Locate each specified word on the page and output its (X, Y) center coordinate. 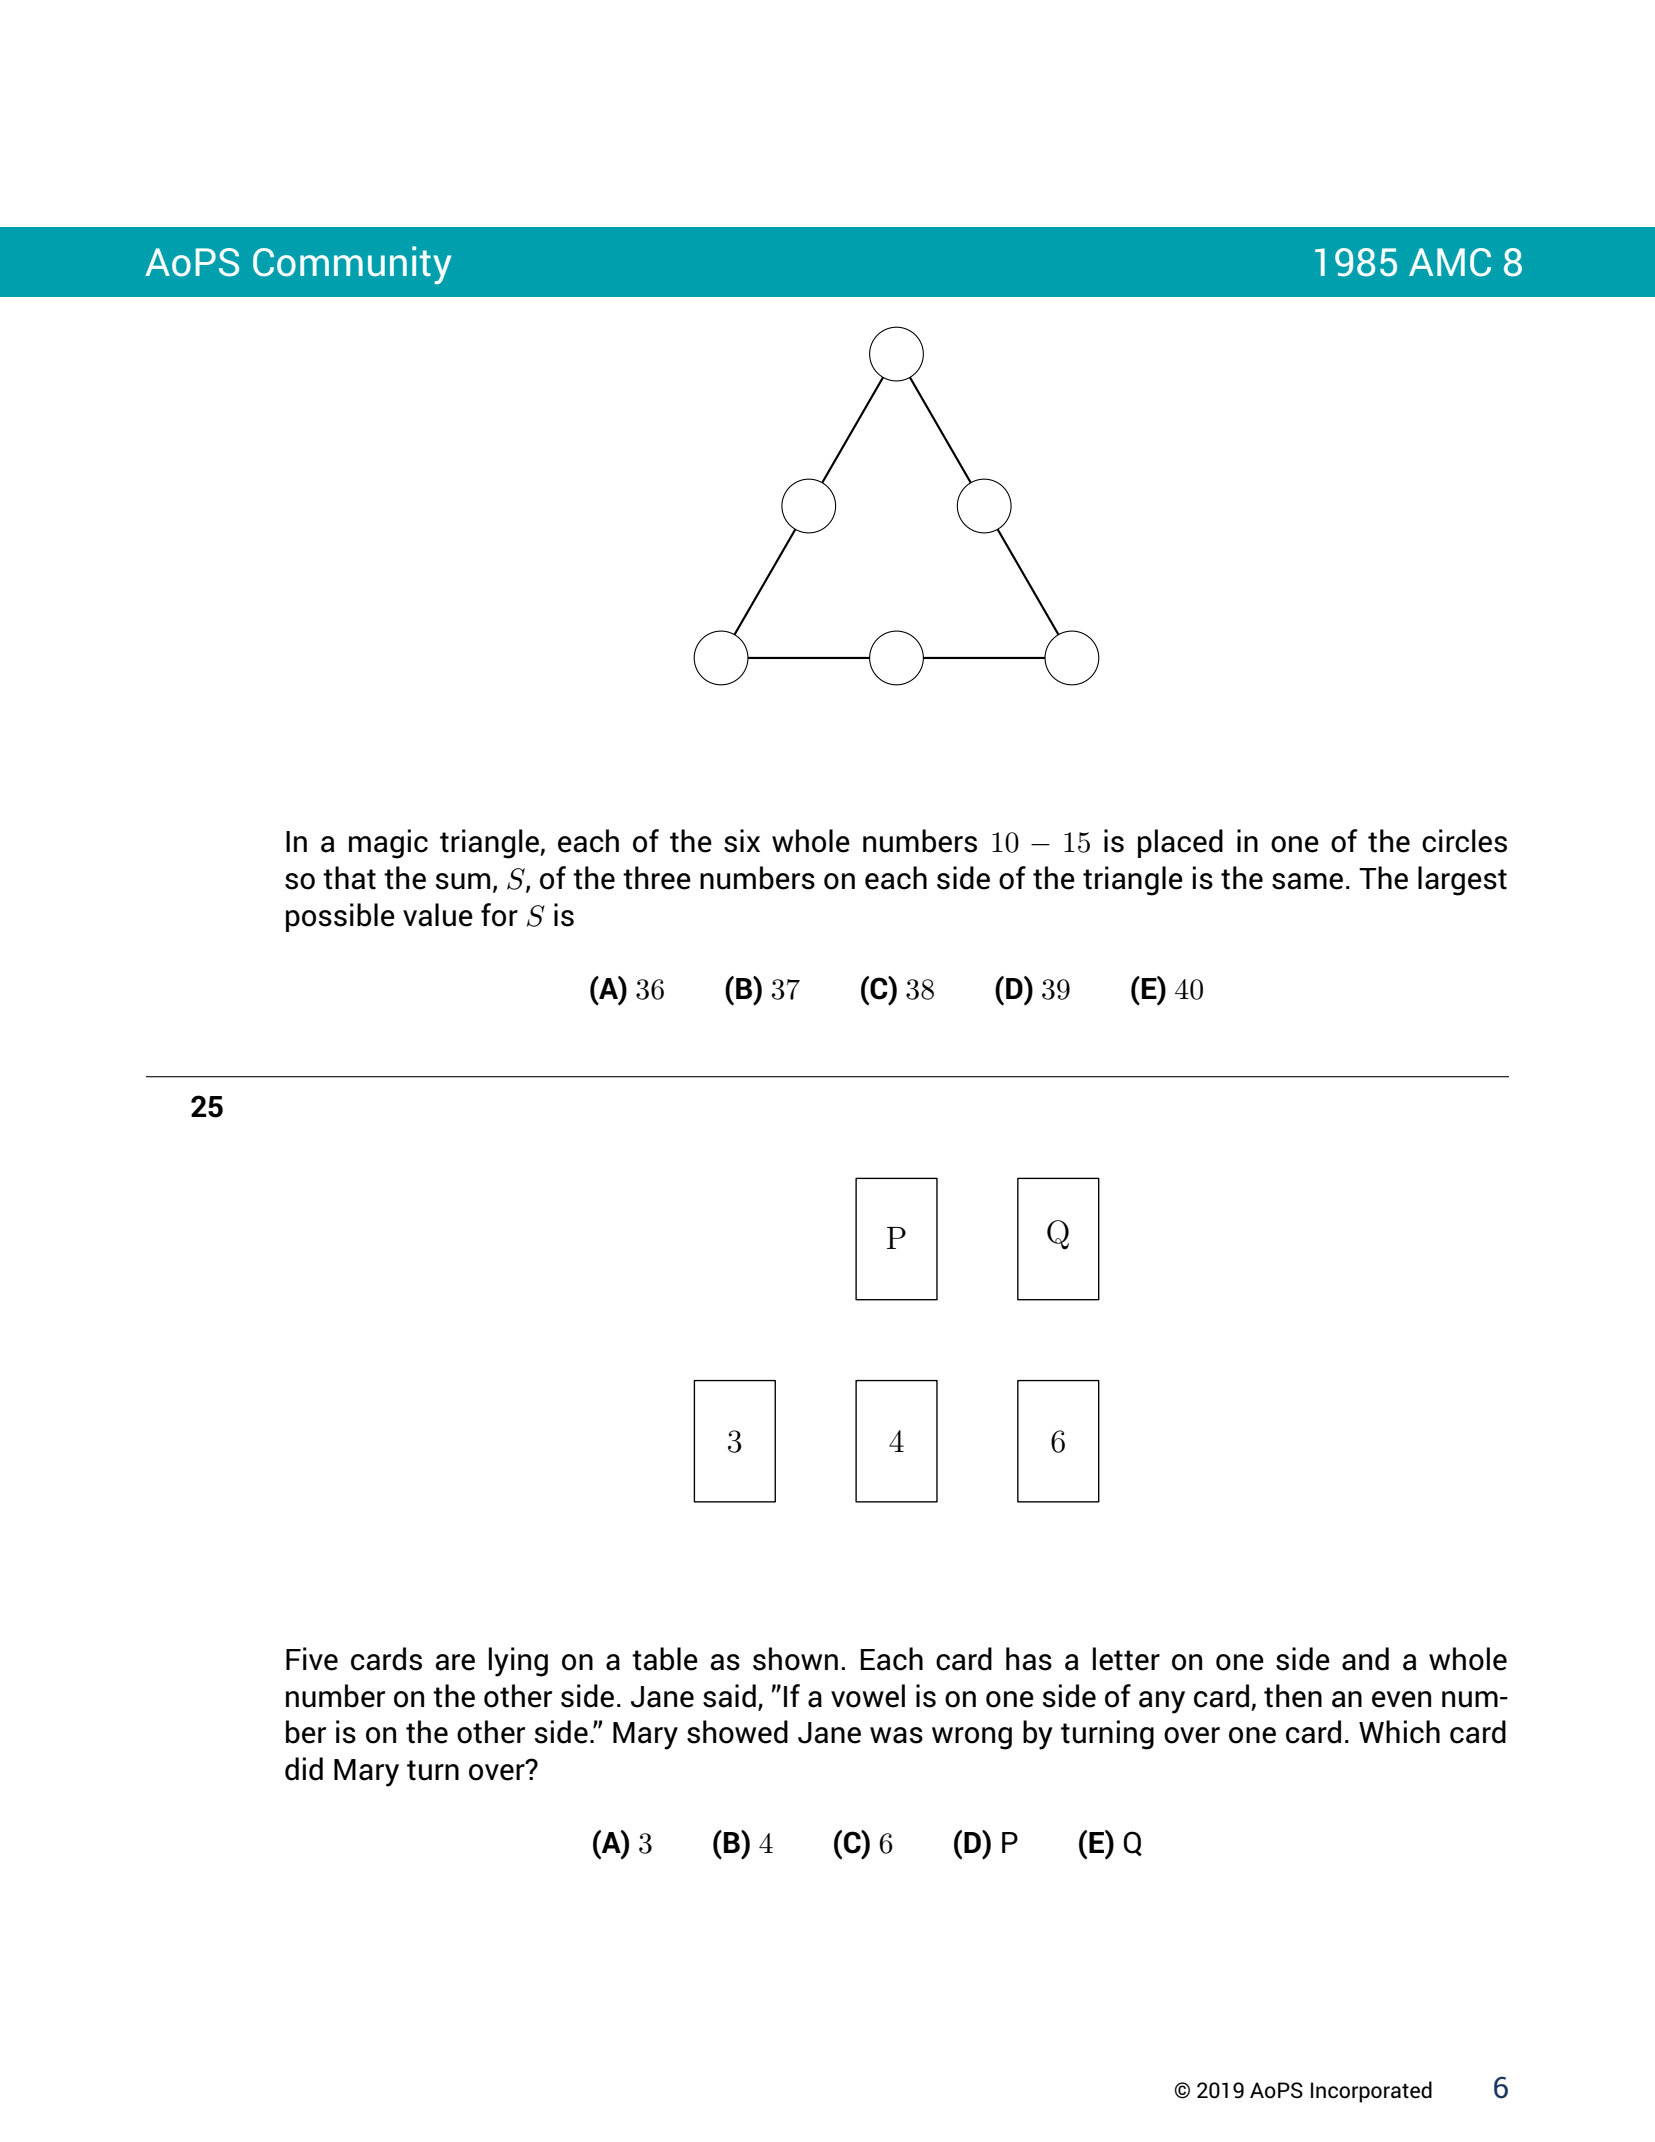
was (896, 1735)
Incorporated (1371, 2092)
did (304, 1769)
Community (352, 265)
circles (1464, 841)
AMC (1450, 262)
